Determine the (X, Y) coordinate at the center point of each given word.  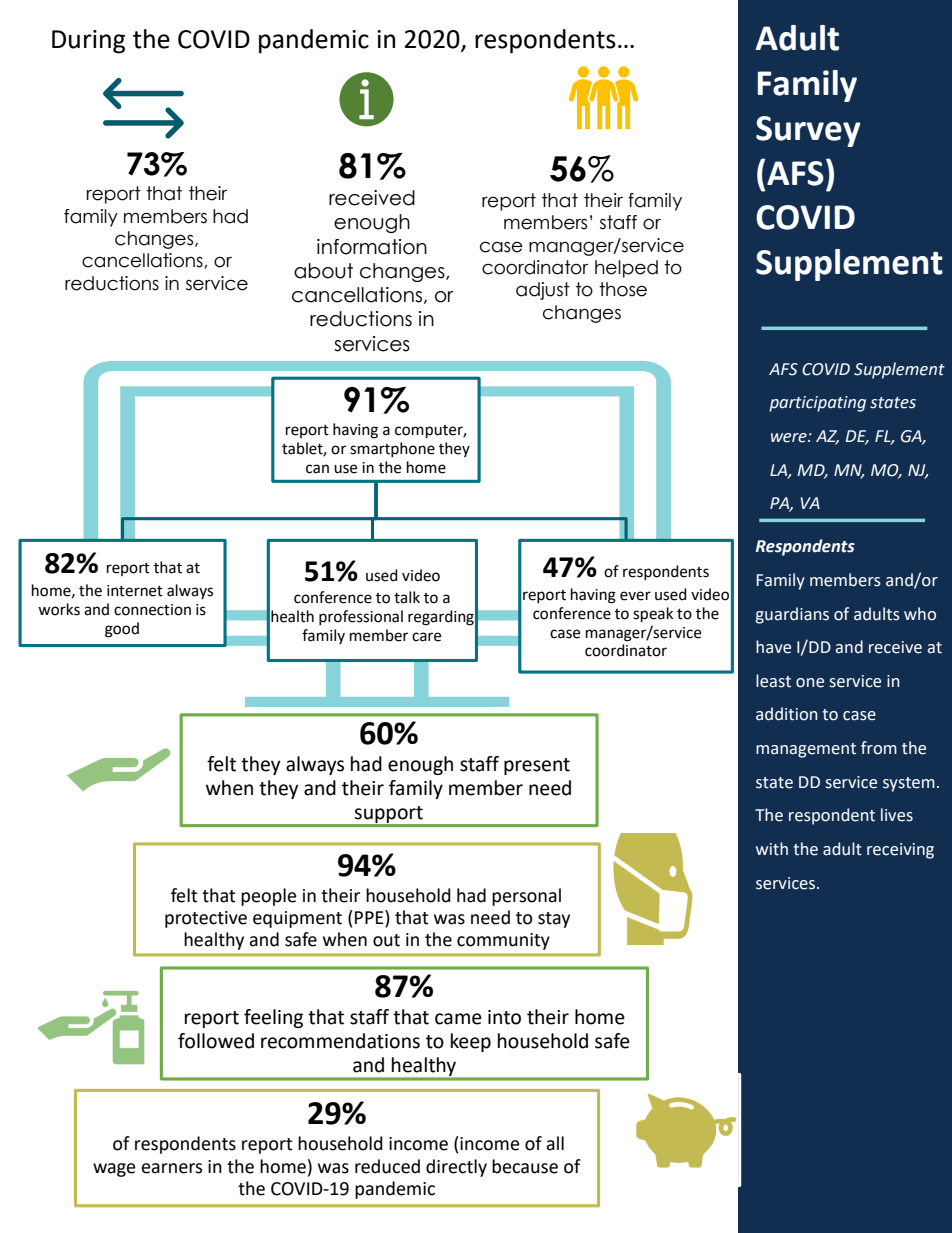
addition (786, 714)
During (88, 42)
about (323, 271)
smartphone (392, 449)
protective (206, 919)
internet (135, 591)
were (790, 438)
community (503, 941)
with (772, 849)
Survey (808, 131)
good (122, 630)
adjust (543, 291)
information (372, 247)
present (537, 766)
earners (172, 1168)
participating (817, 404)
